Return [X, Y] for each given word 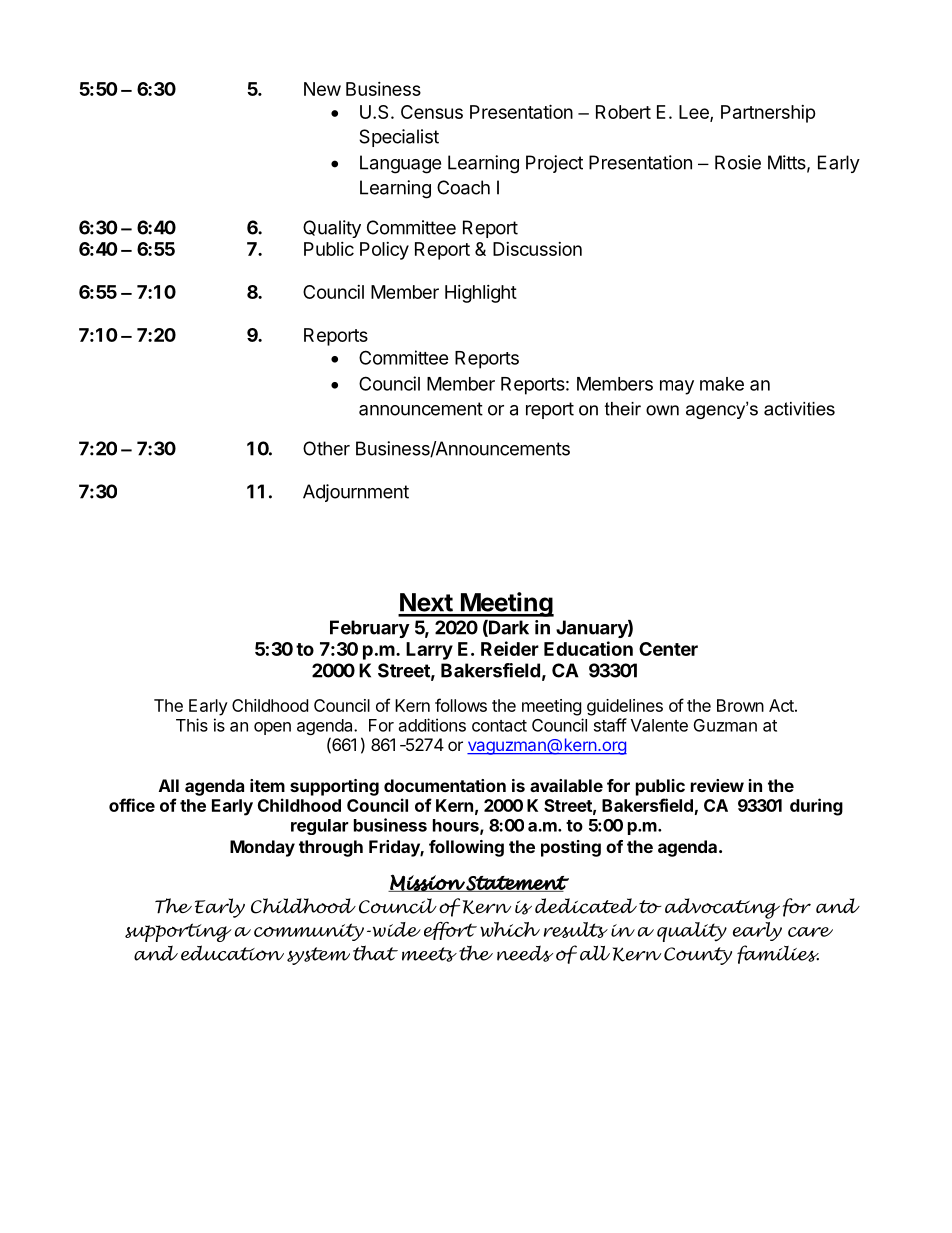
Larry [429, 651]
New [322, 89]
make [722, 384]
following [466, 848]
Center [668, 649]
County [698, 956]
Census [432, 112]
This [192, 725]
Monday [262, 848]
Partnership [768, 114]
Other [326, 448]
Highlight [481, 294]
